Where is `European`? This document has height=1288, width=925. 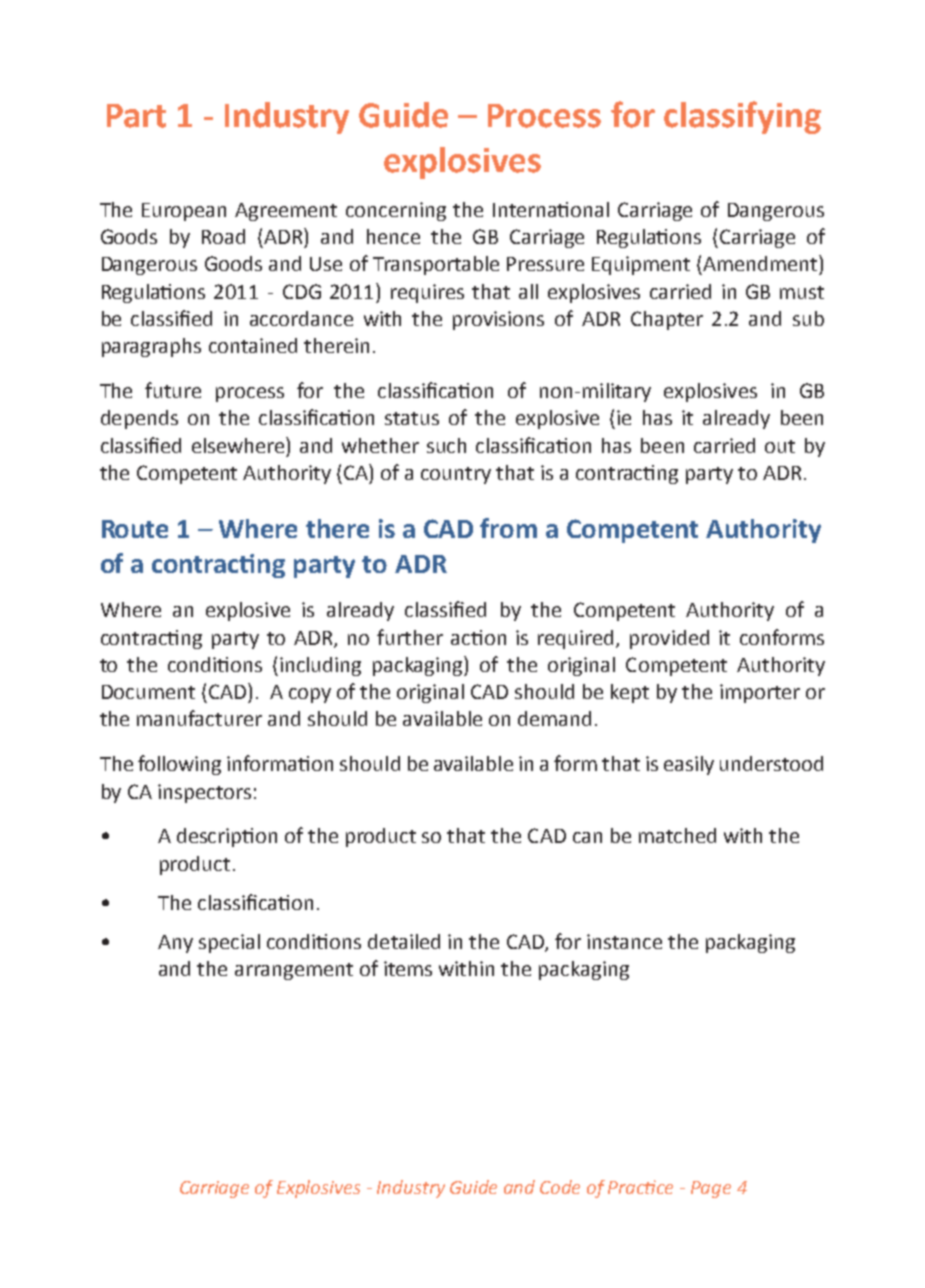 European is located at coordinates (184, 212).
